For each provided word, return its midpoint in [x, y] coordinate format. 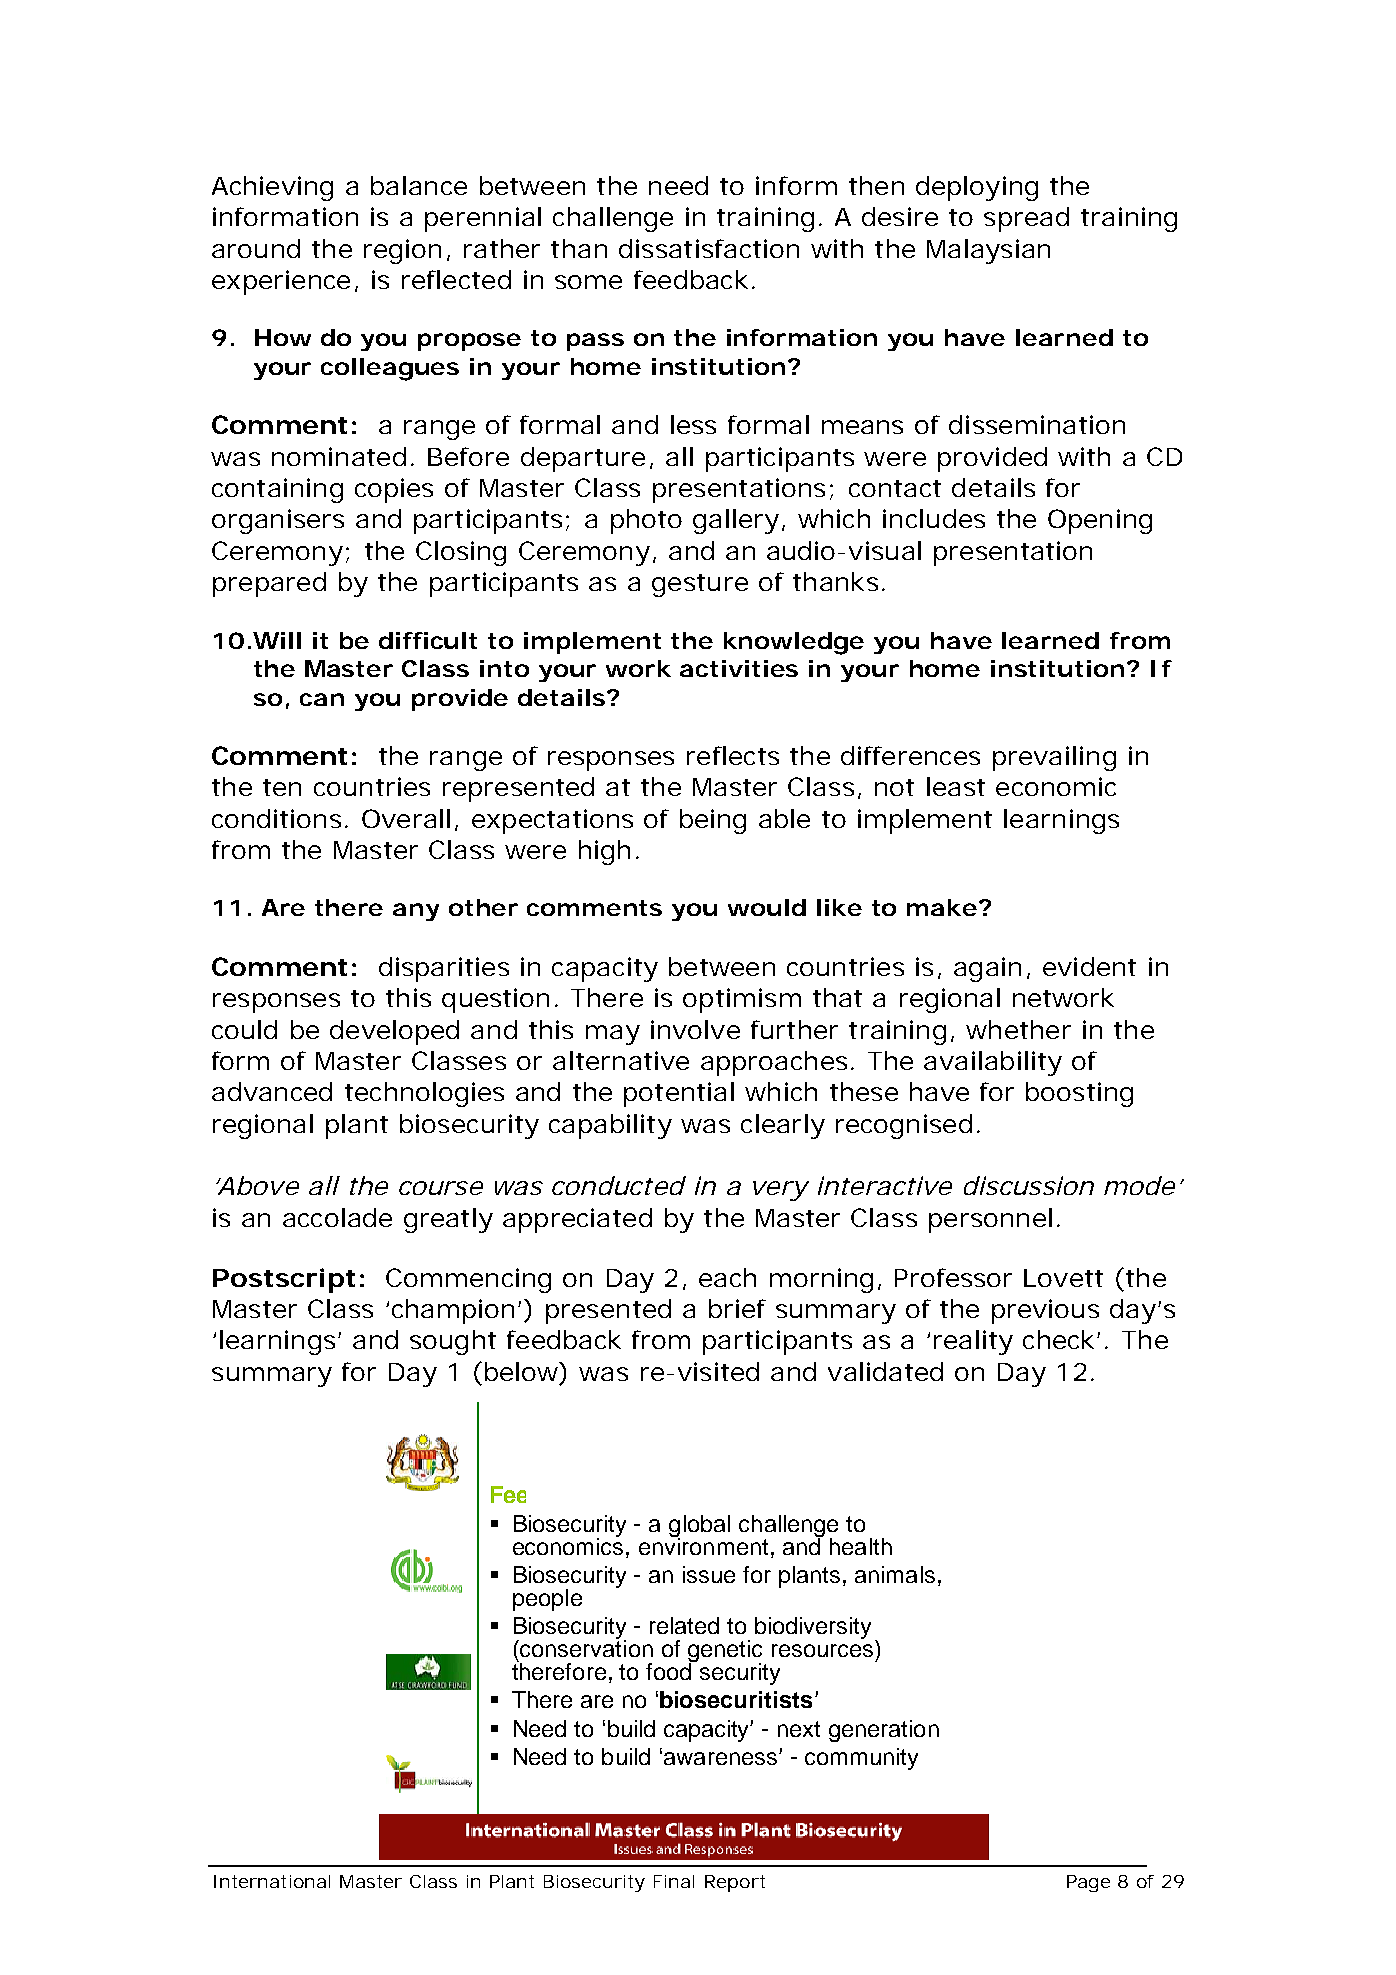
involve [695, 1029]
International [272, 1881]
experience [281, 282]
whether [1018, 1029]
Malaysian [988, 251]
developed [394, 1032]
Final [674, 1881]
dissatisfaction [709, 248]
